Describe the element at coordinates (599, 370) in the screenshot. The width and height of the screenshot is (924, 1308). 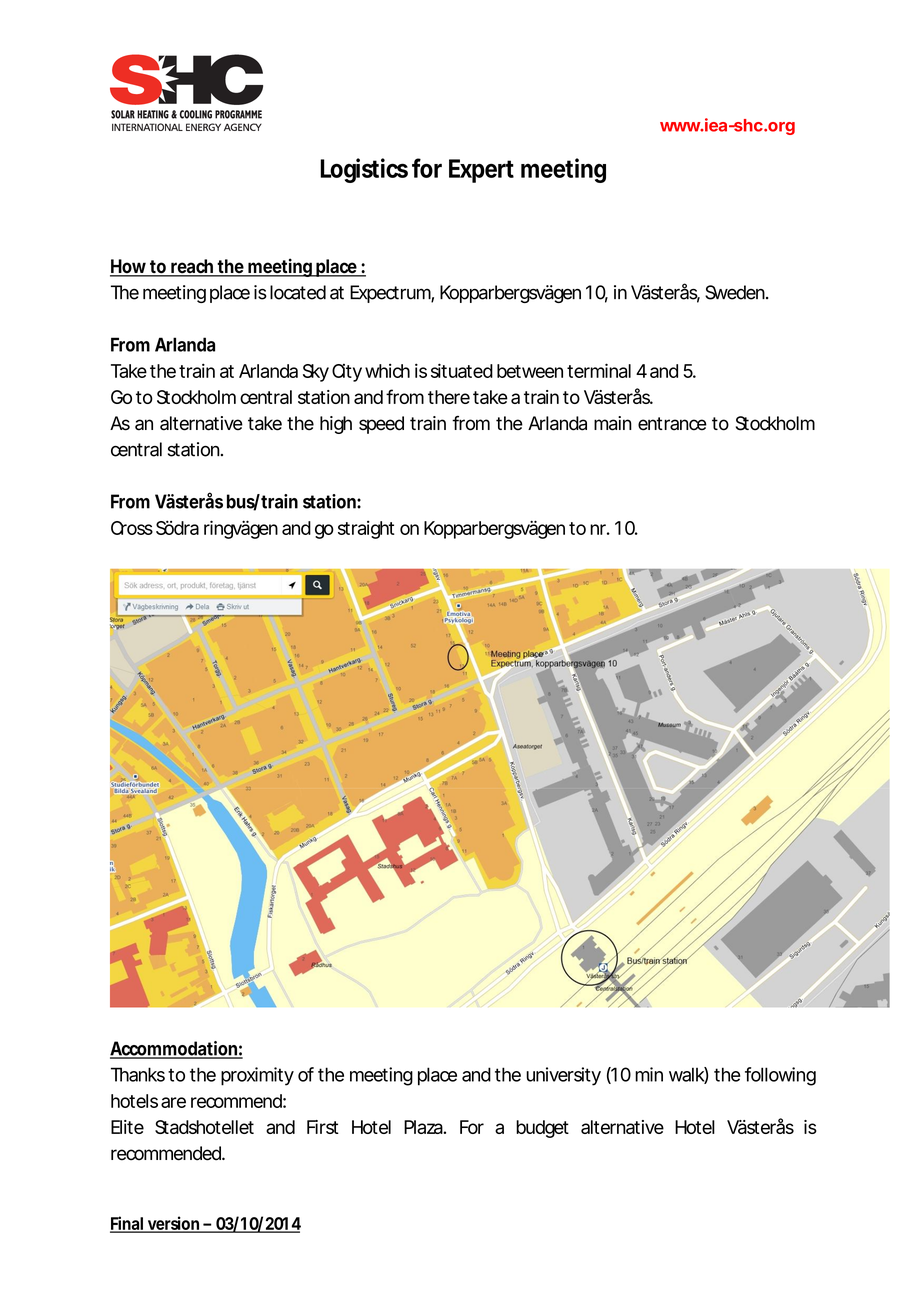
I see `terminal` at that location.
